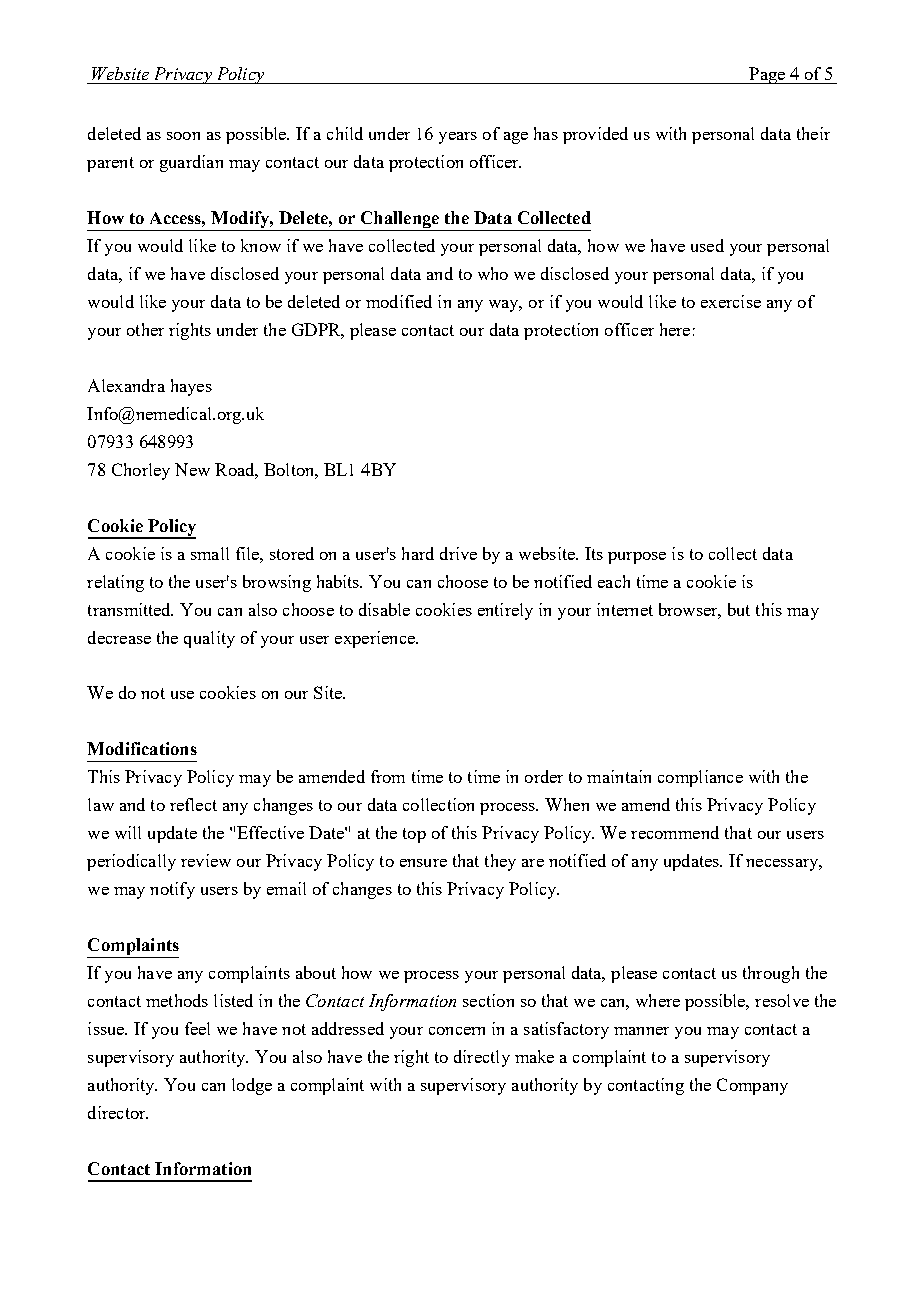 The height and width of the screenshot is (1308, 924). I want to click on directly, so click(482, 1058).
